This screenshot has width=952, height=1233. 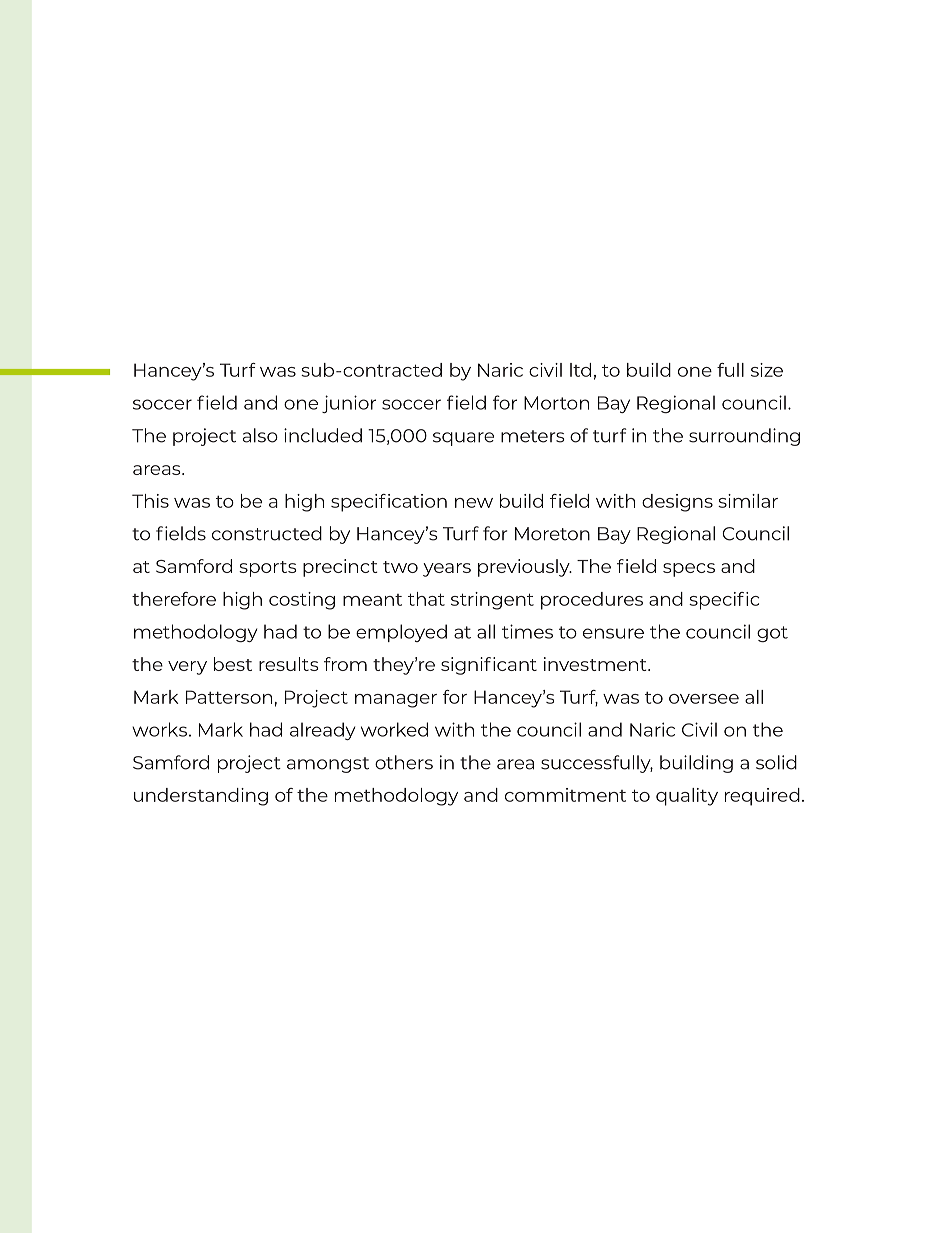 I want to click on understanding, so click(x=201, y=797).
